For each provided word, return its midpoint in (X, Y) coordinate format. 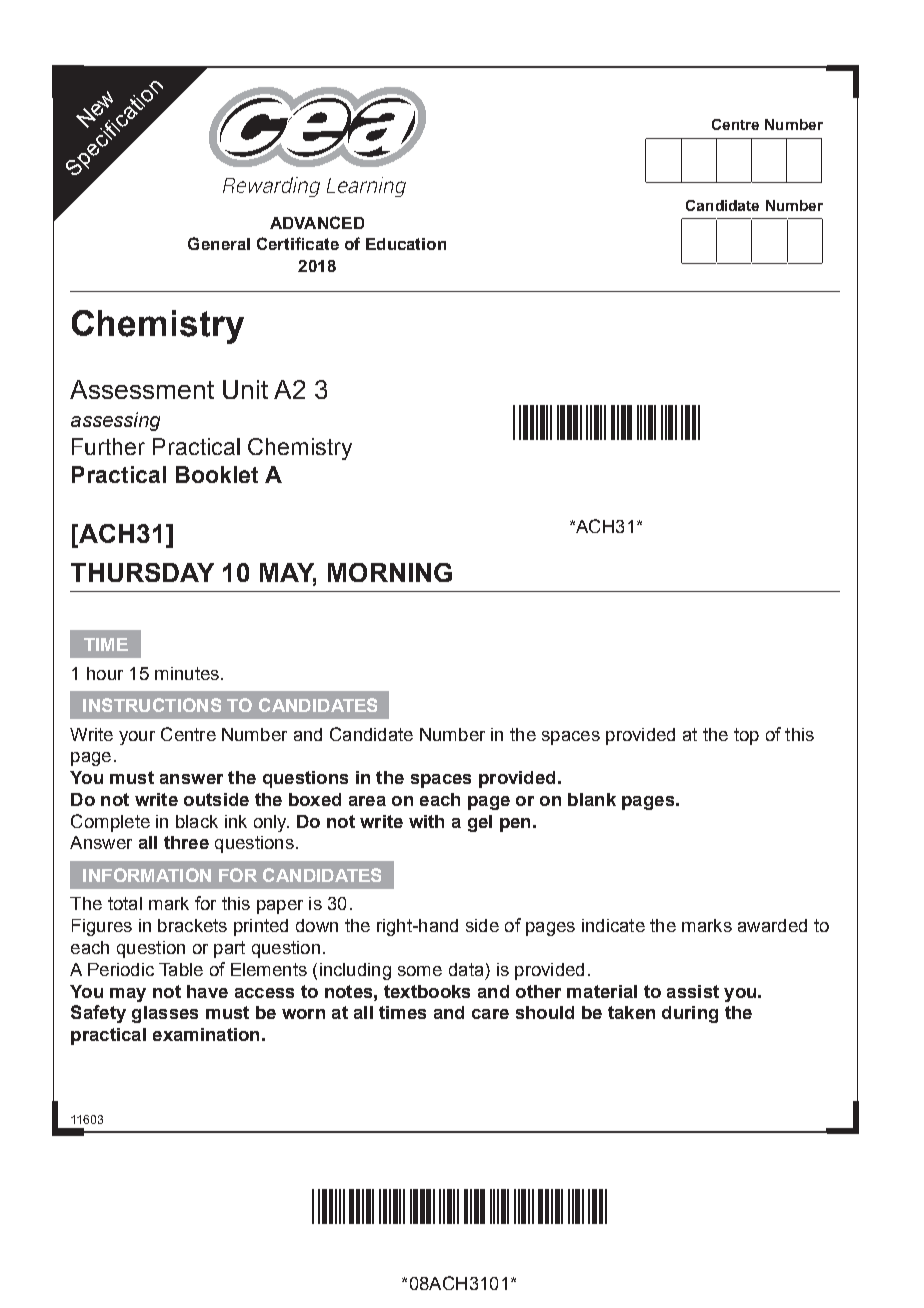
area (367, 801)
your (137, 738)
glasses (165, 1014)
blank (592, 799)
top (746, 736)
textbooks (427, 991)
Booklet (217, 474)
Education (406, 244)
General (219, 243)
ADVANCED (317, 222)
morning (390, 572)
